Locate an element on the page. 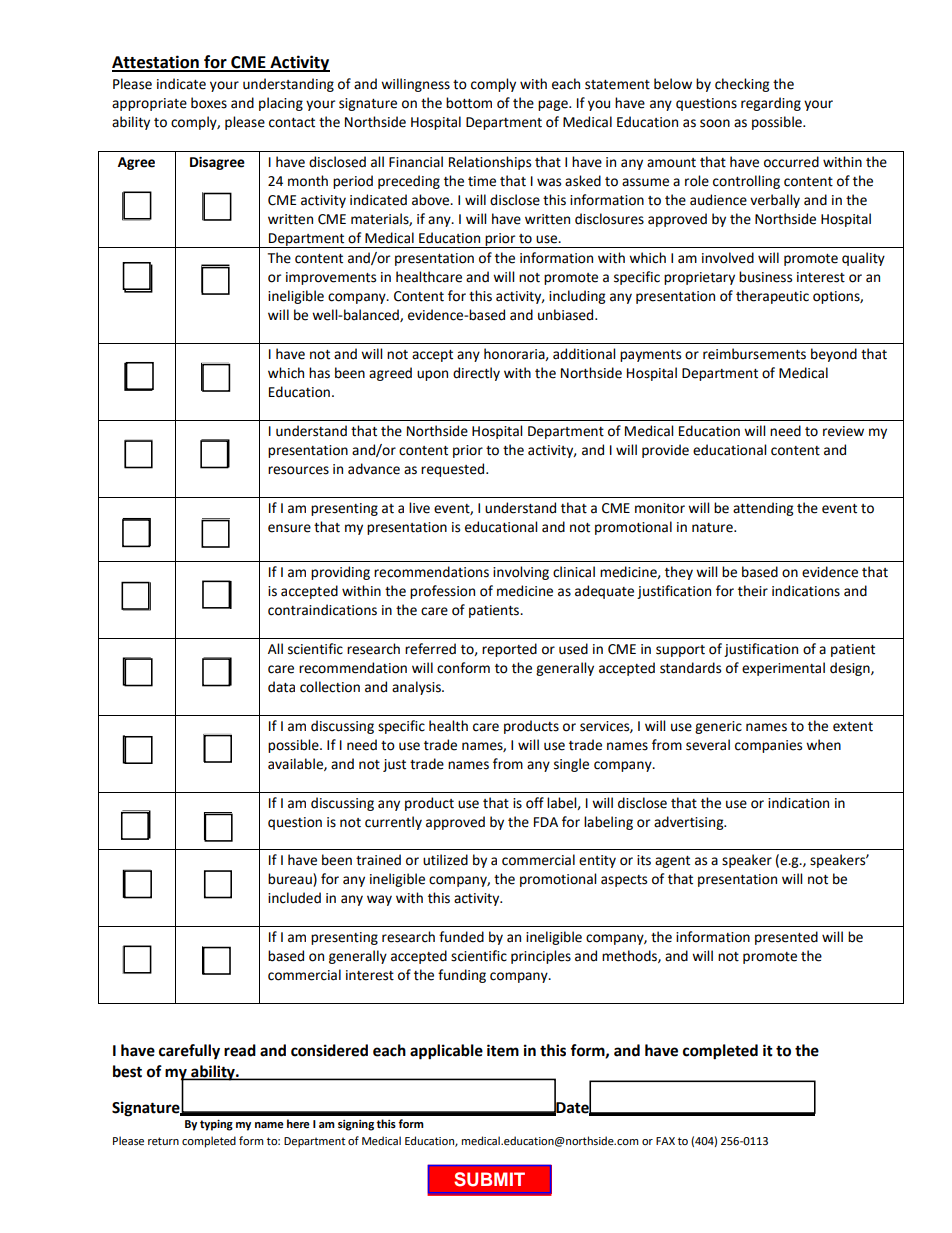 This page has width=952, height=1233. bottom is located at coordinates (469, 103).
